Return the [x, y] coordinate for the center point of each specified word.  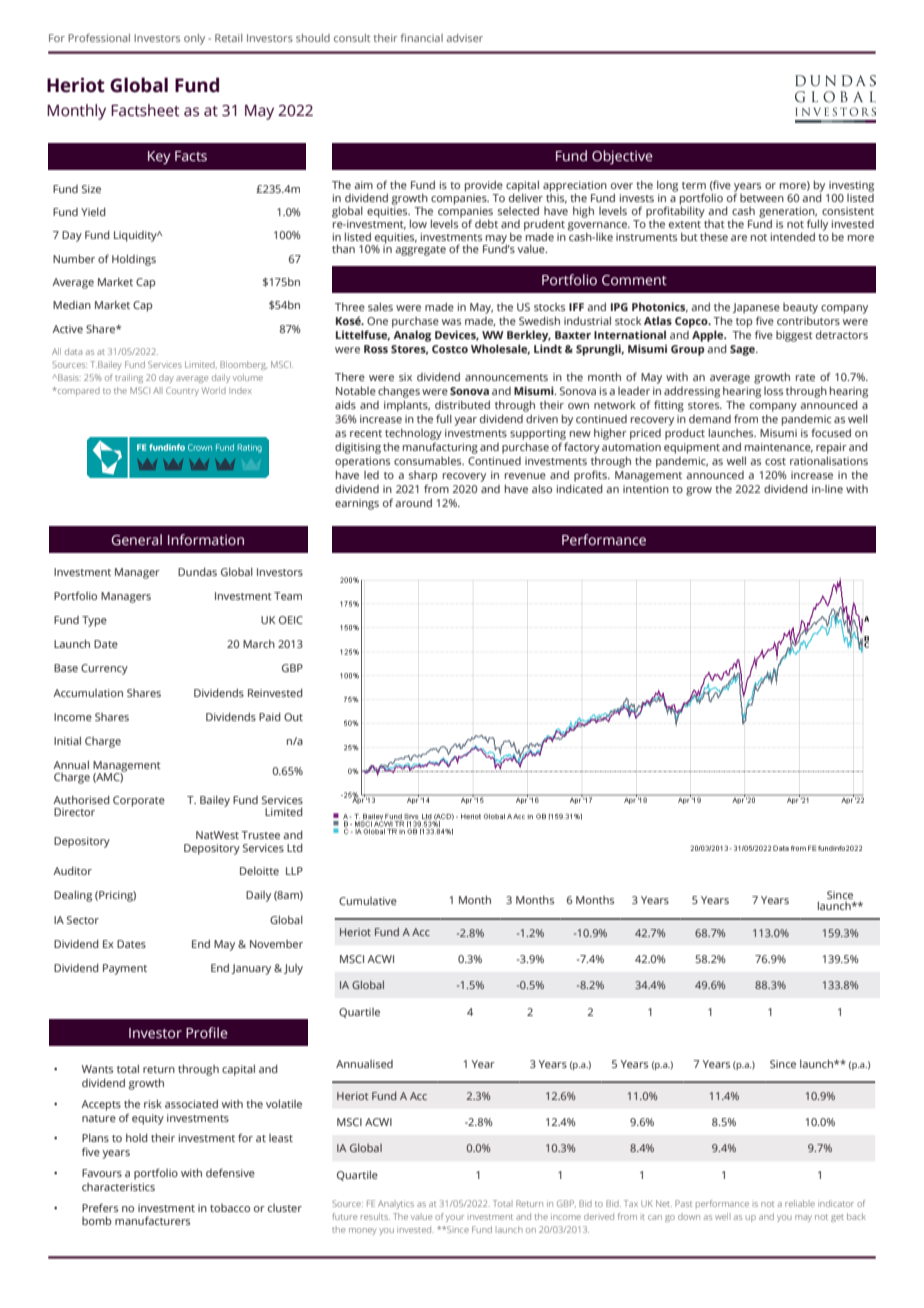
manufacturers [152, 1220]
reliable [800, 1203]
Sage [743, 350]
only [194, 39]
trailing [129, 378]
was [451, 322]
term [694, 185]
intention [646, 489]
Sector [83, 920]
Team [288, 596]
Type [94, 621]
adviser [465, 38]
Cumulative [368, 901]
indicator [836, 1203]
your [455, 1218]
